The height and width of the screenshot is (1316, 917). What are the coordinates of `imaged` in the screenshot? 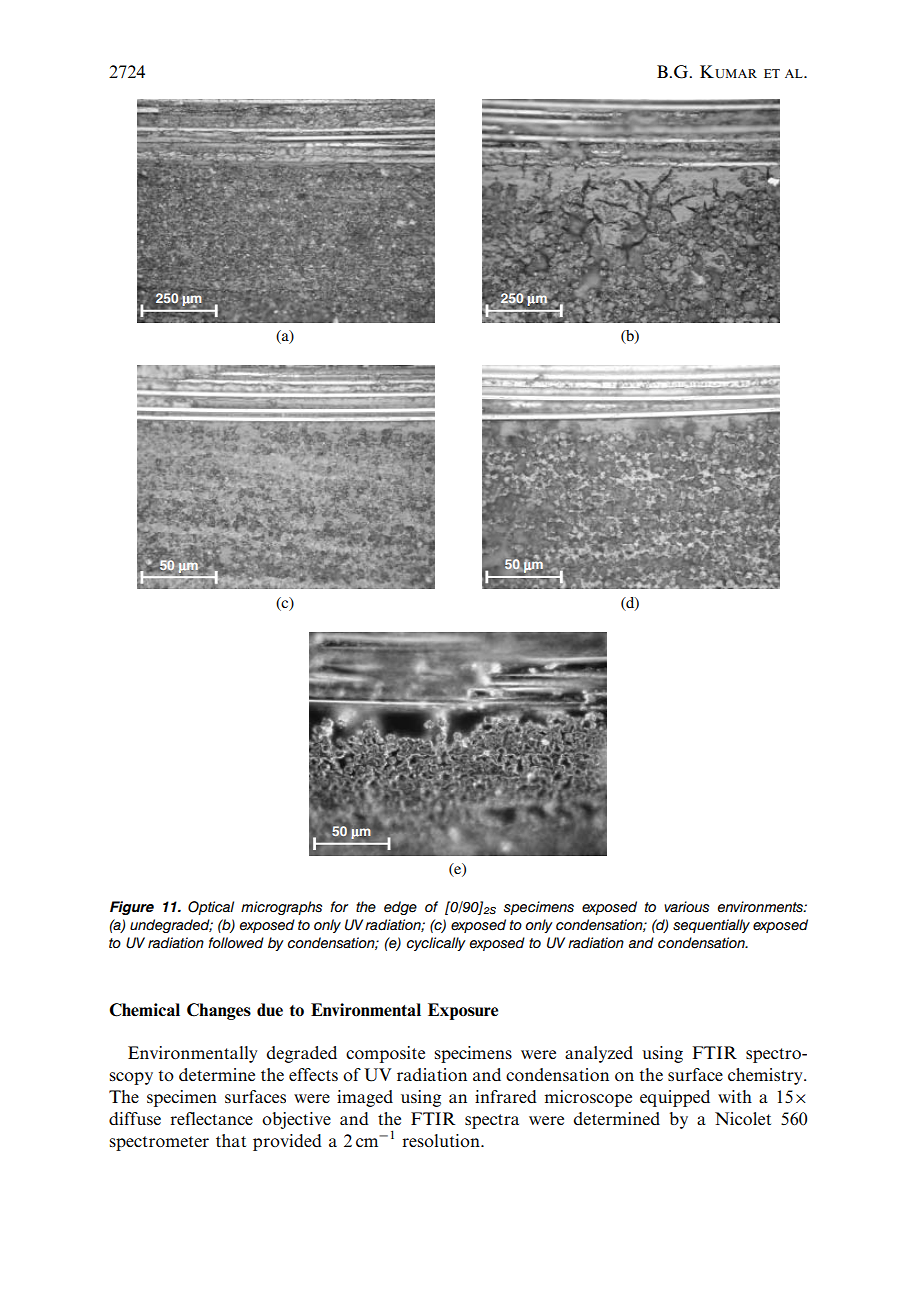 It's located at (365, 1098).
